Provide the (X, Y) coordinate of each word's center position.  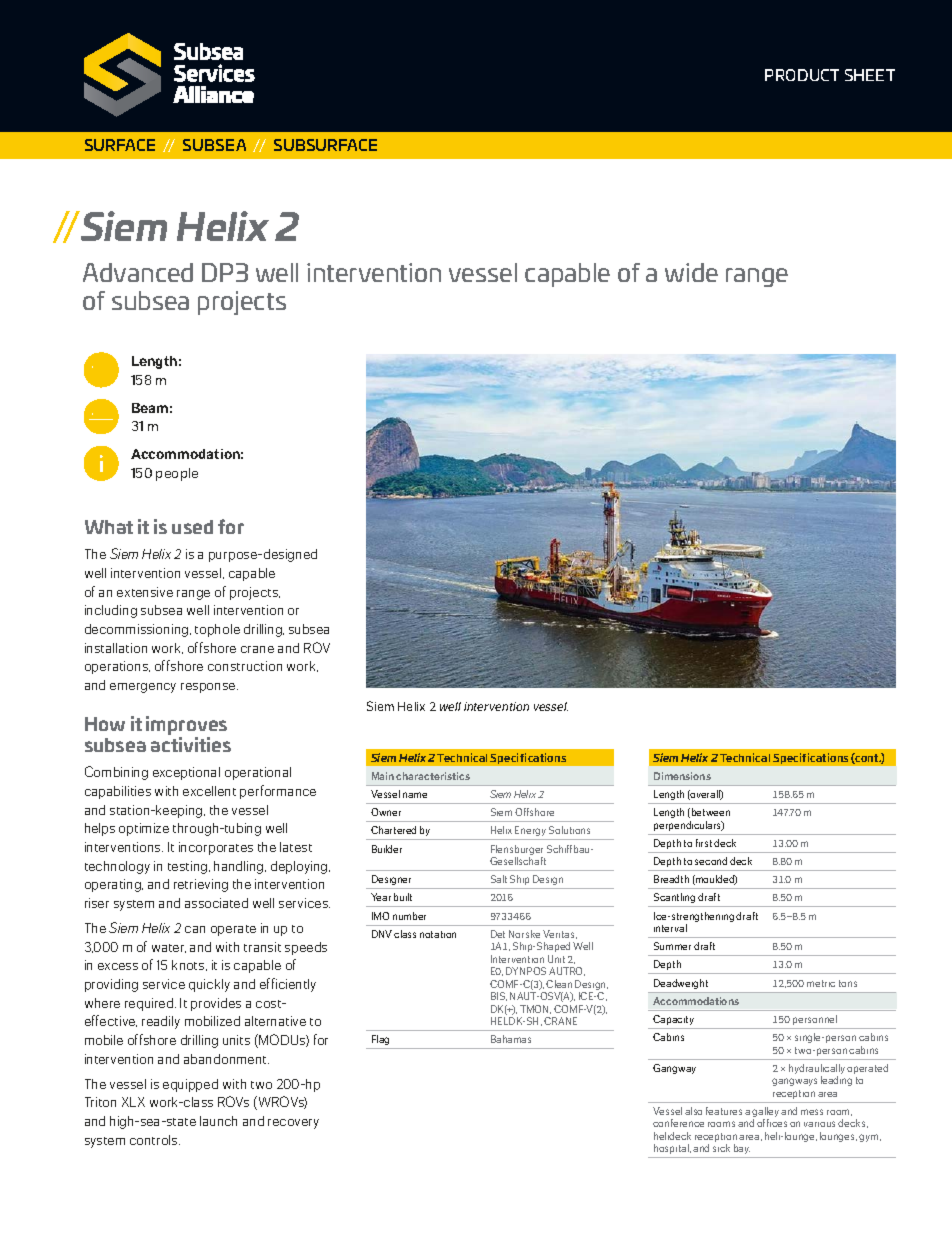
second (711, 861)
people (177, 474)
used (192, 527)
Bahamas (511, 1039)
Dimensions (682, 776)
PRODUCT (802, 75)
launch (218, 1121)
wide (691, 272)
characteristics (433, 776)
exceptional (186, 773)
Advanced (138, 272)
